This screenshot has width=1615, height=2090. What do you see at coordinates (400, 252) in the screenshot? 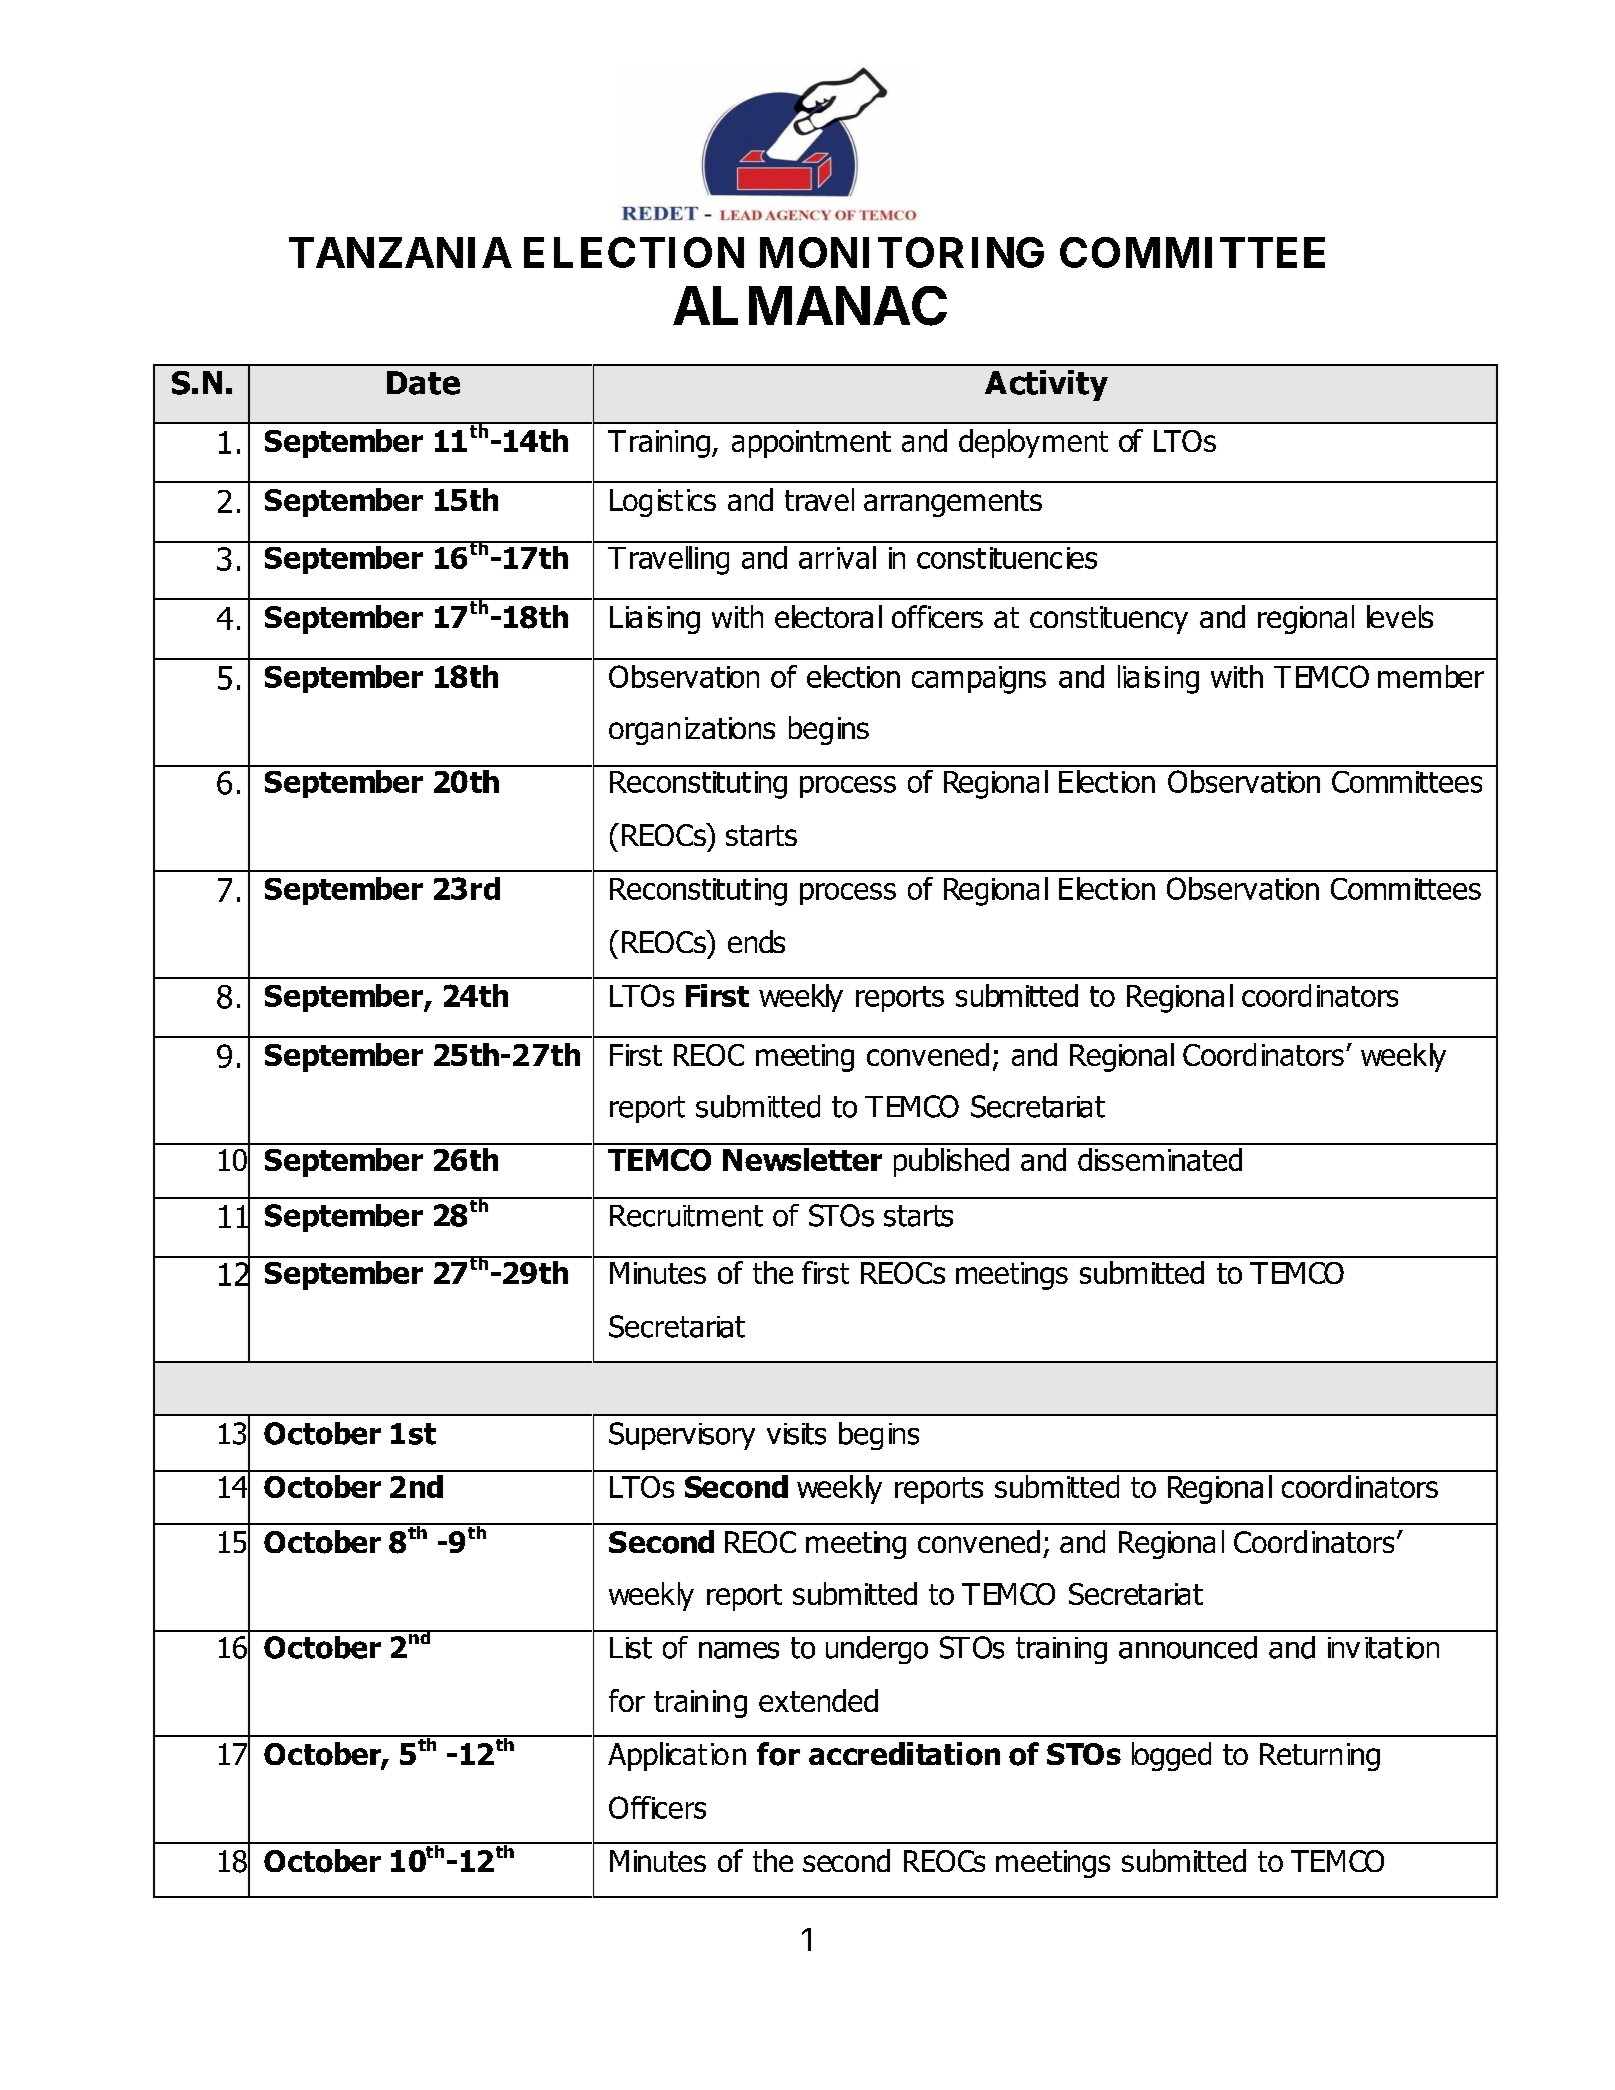
I see `TANZANIA` at bounding box center [400, 252].
